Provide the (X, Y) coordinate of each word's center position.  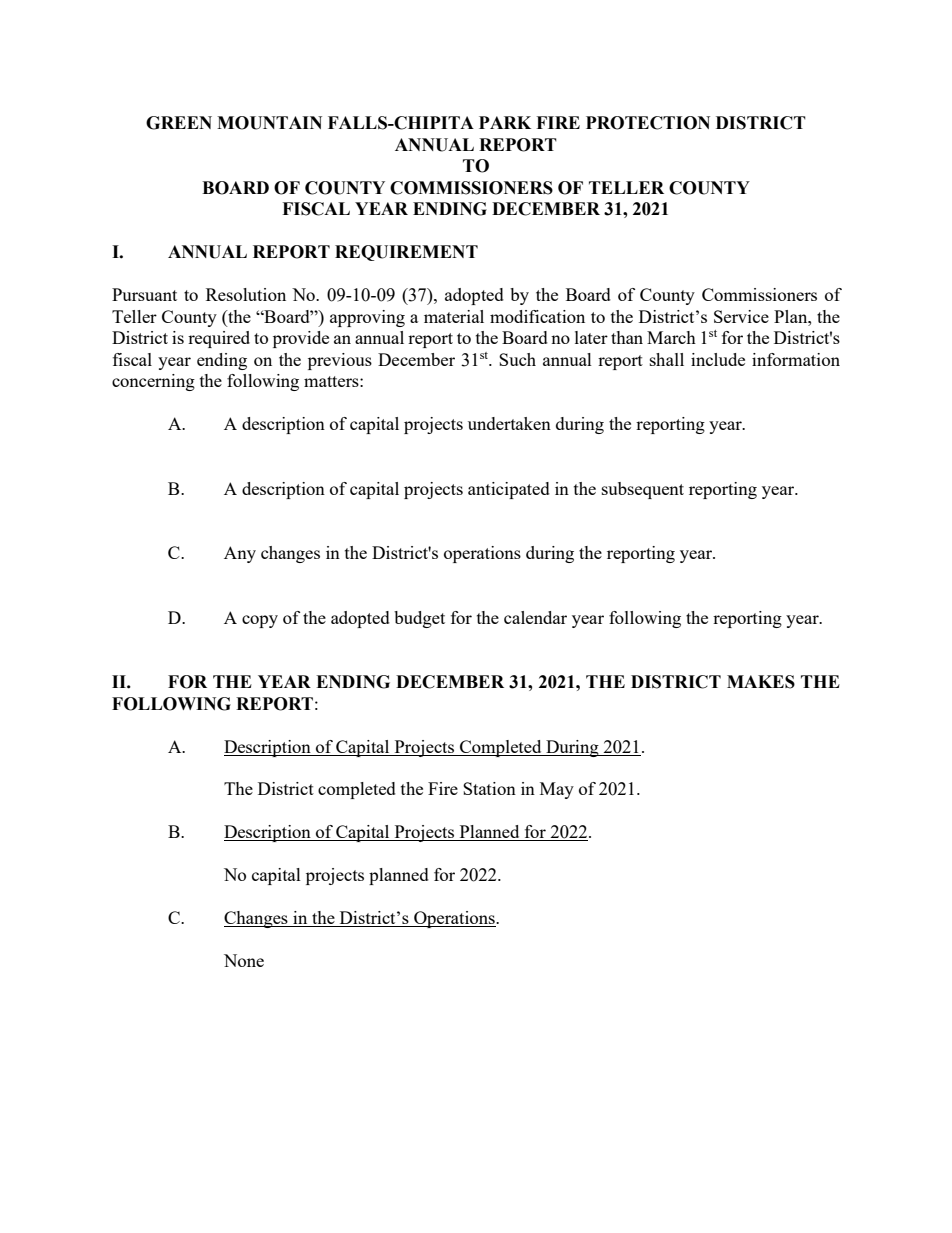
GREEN (179, 123)
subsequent (643, 490)
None (244, 960)
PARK (505, 122)
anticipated (509, 490)
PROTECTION (648, 123)
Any (240, 554)
